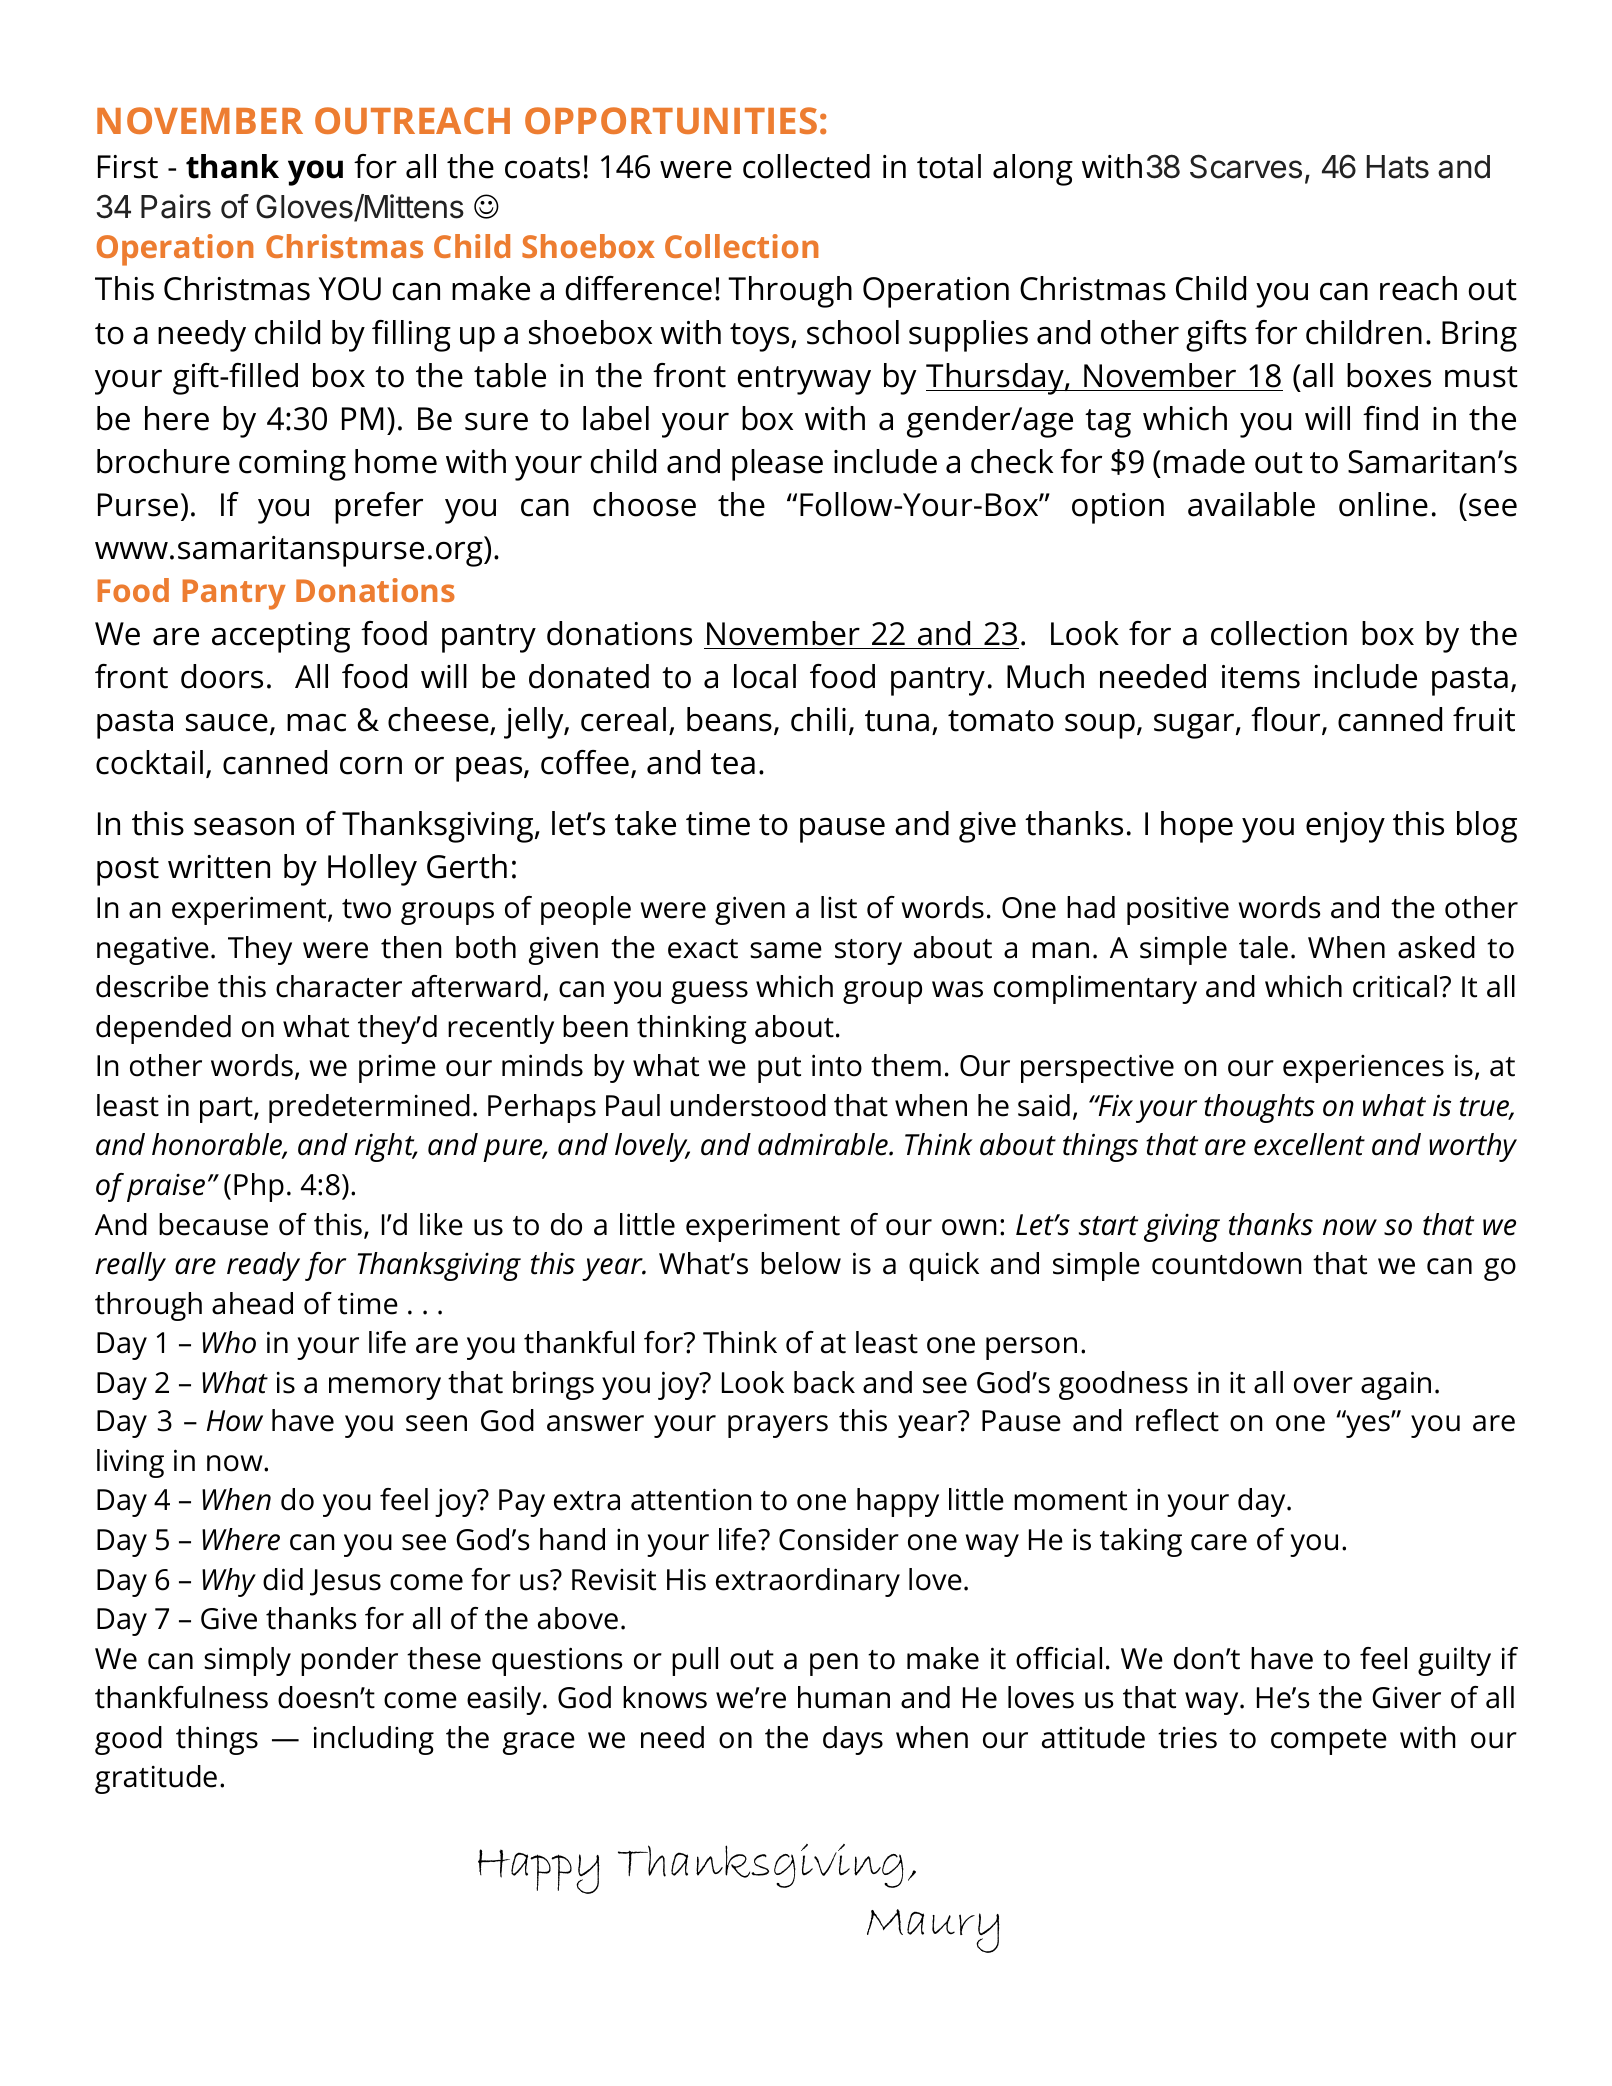 Image resolution: width=1612 pixels, height=2086 pixels. Describe the element at coordinates (252, 1303) in the screenshot. I see `ahead` at that location.
